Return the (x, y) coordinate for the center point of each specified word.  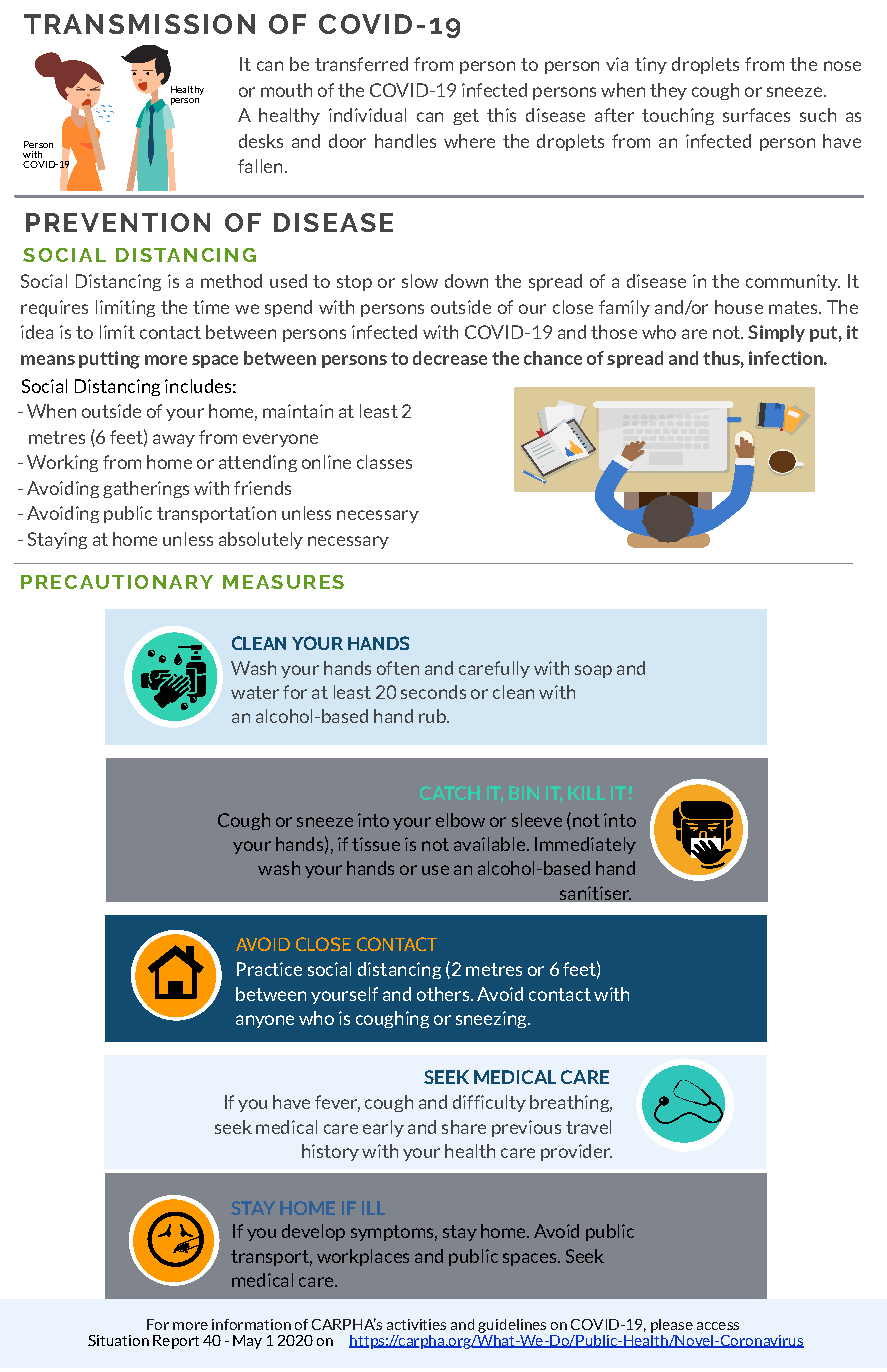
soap (593, 671)
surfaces (756, 115)
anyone (265, 1021)
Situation (118, 1340)
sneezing (492, 1019)
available (489, 844)
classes (384, 462)
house (739, 307)
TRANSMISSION (139, 24)
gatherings (146, 489)
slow (420, 281)
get (466, 117)
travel (588, 1127)
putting (109, 360)
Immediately (585, 845)
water (255, 692)
